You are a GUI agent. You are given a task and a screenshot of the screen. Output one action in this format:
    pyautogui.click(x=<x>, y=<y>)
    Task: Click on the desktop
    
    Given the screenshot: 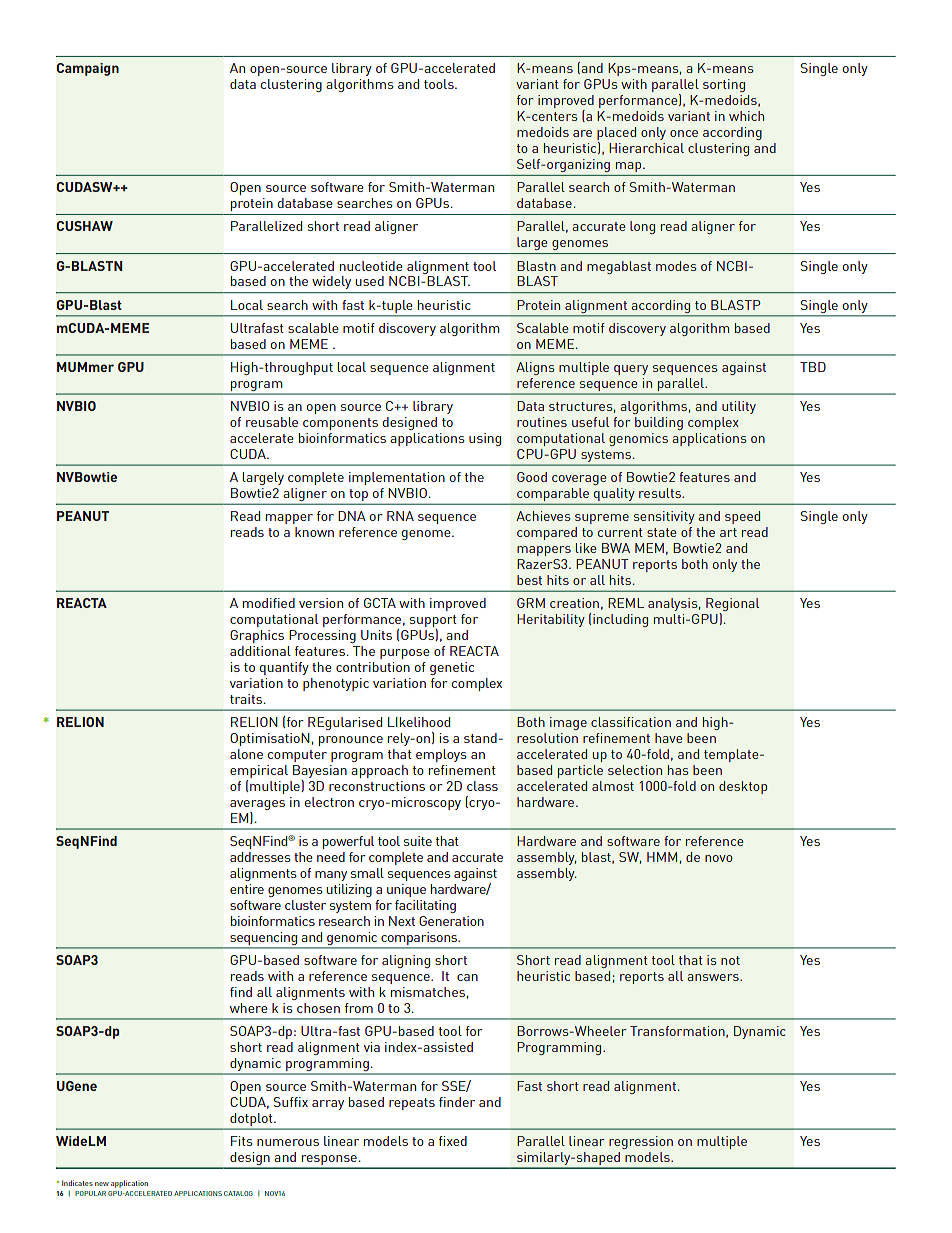 What is the action you would take?
    pyautogui.click(x=743, y=787)
